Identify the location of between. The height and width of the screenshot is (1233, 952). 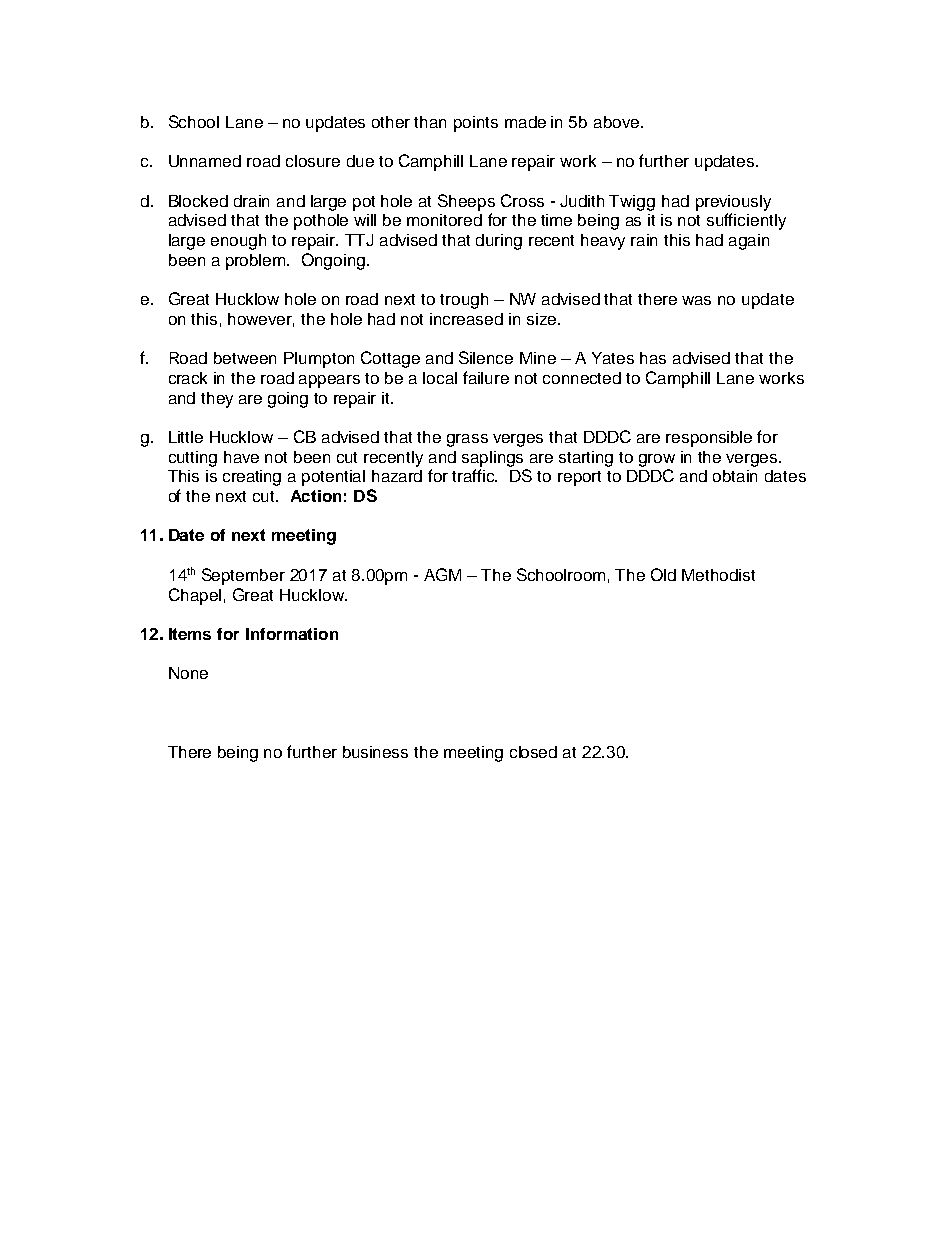
(245, 358).
